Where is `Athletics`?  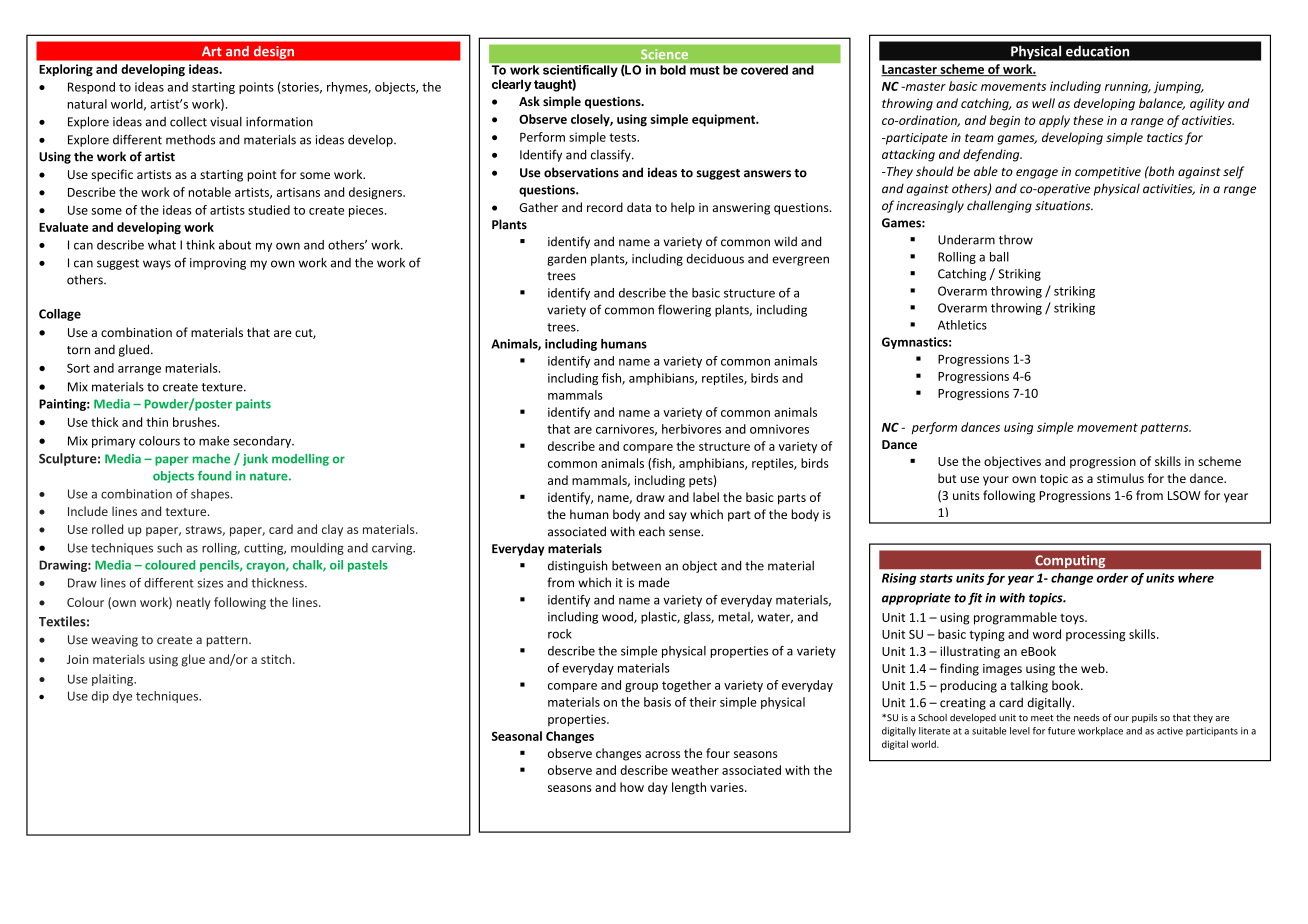 Athletics is located at coordinates (962, 325).
